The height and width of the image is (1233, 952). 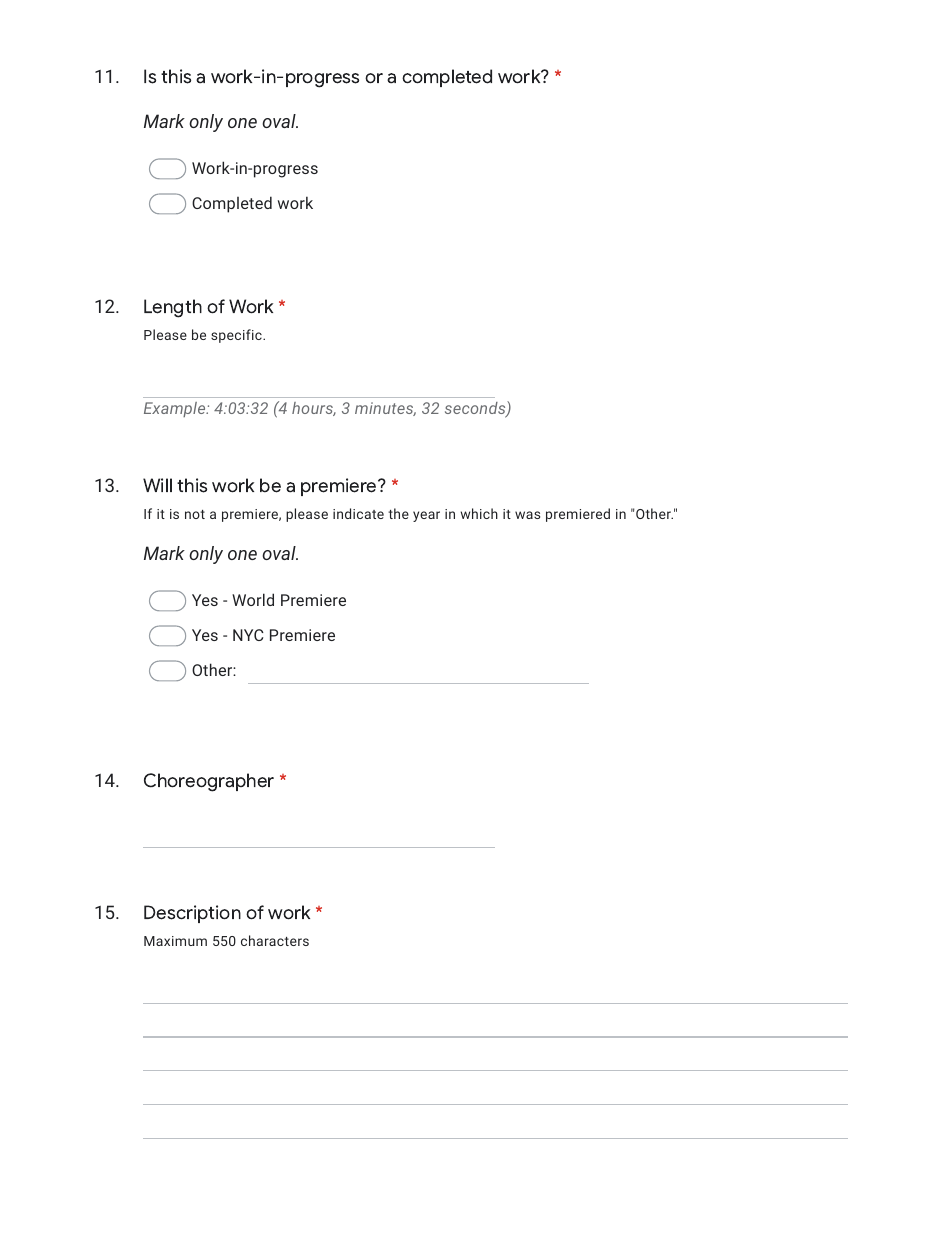 I want to click on Length, so click(x=173, y=308).
